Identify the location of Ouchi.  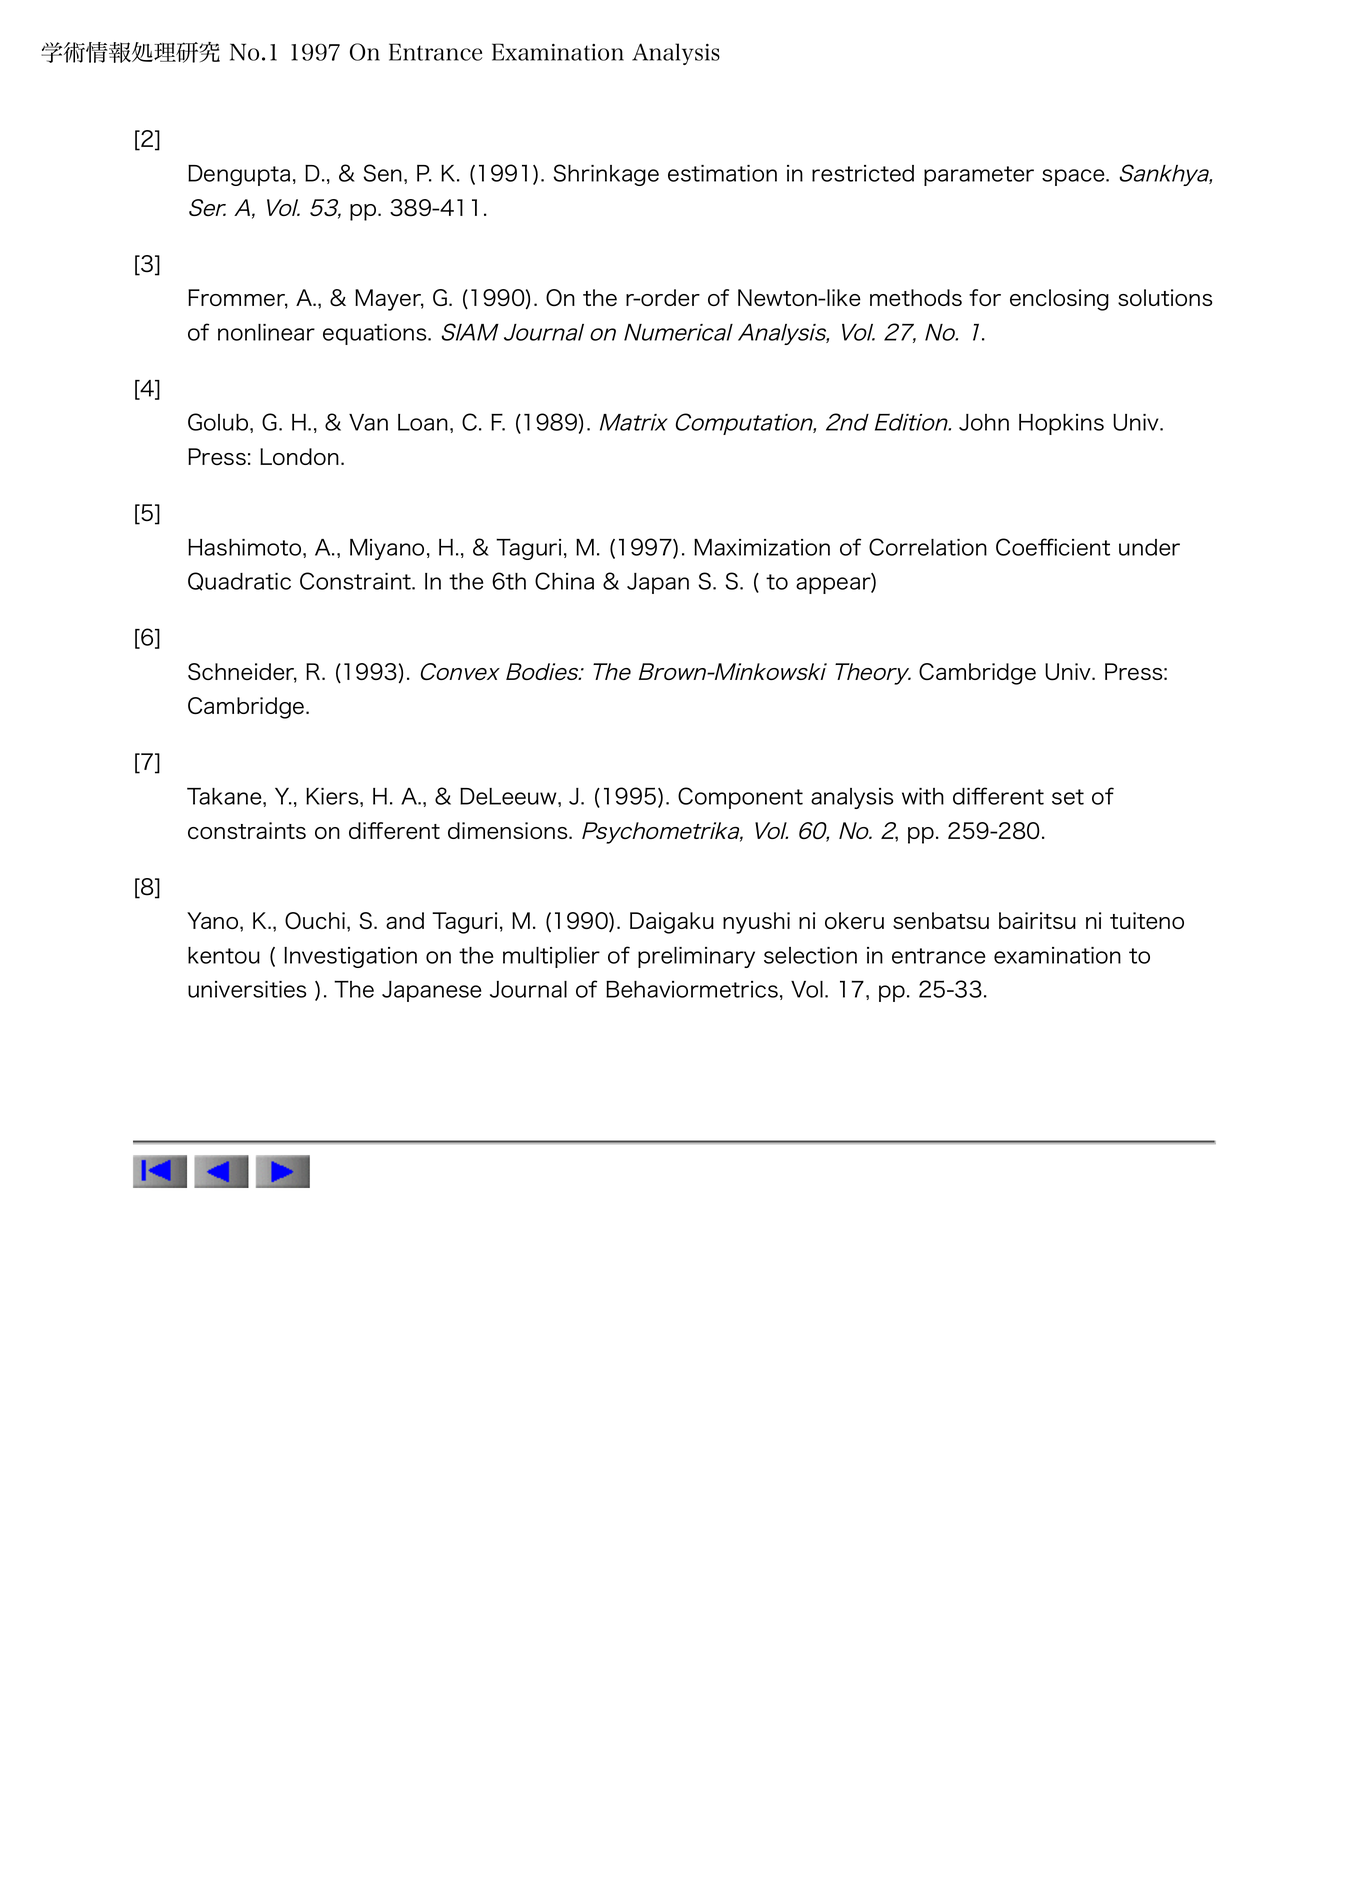
(315, 920).
